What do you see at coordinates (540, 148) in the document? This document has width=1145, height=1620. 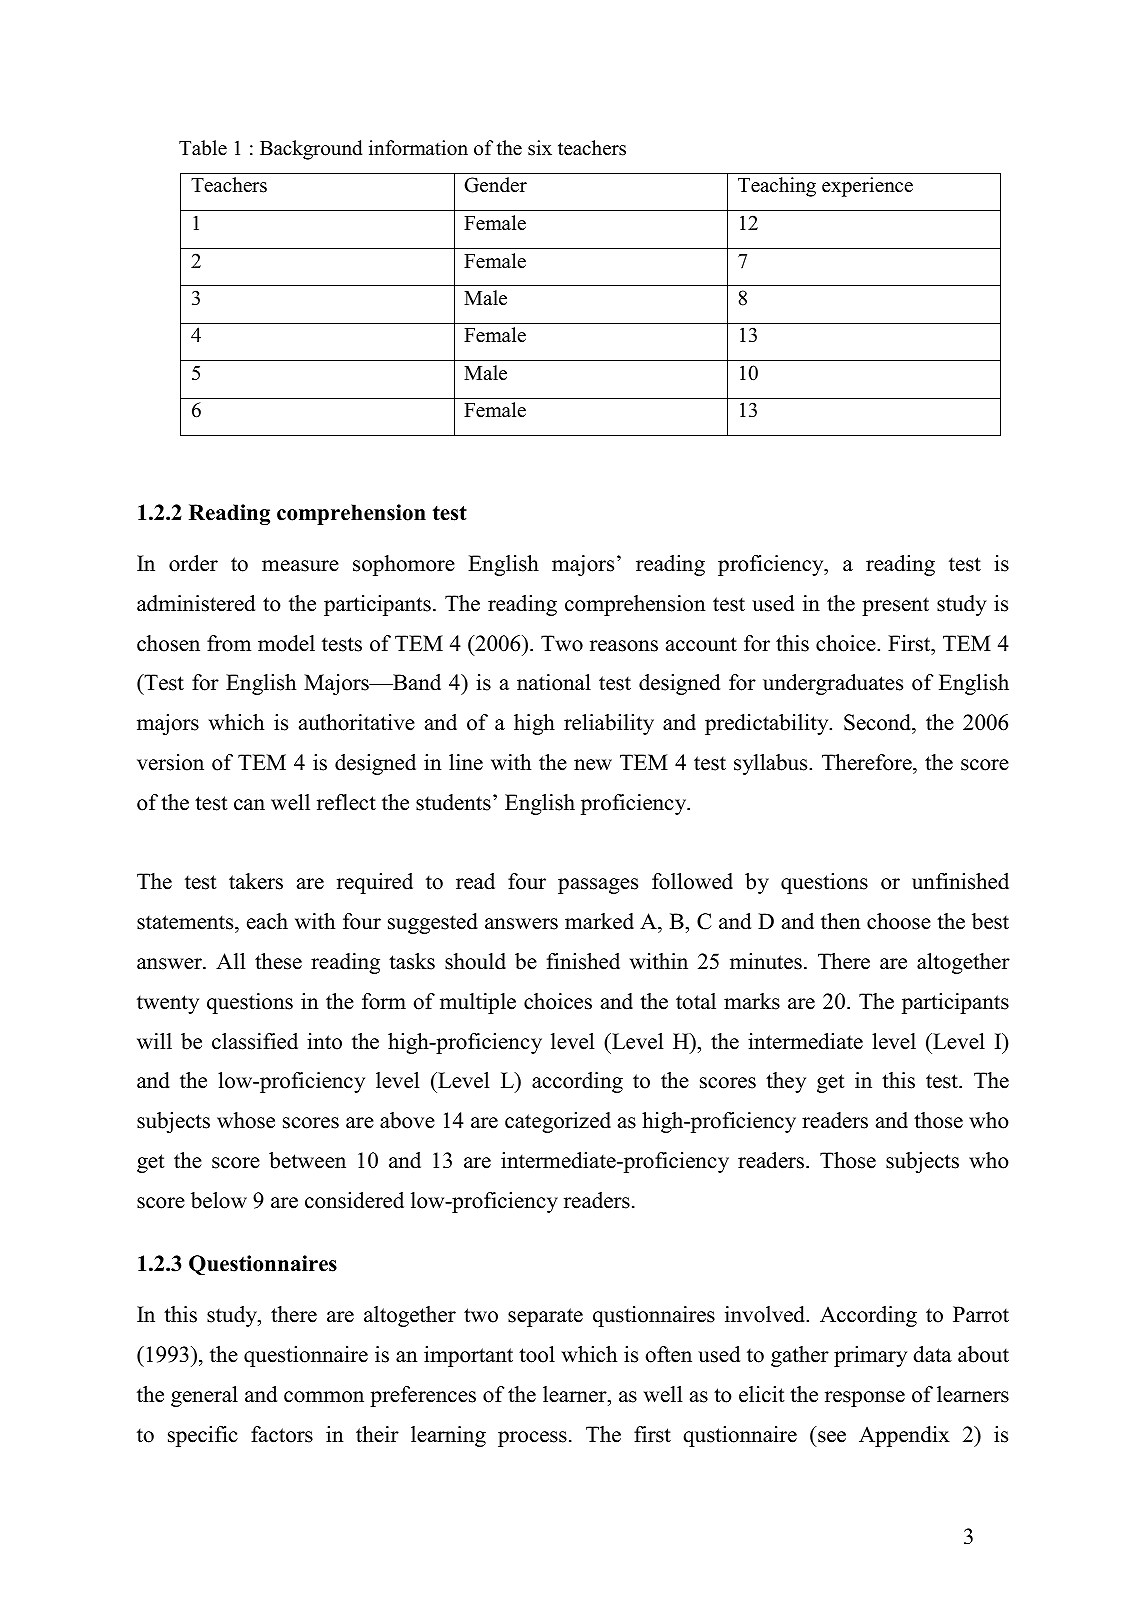 I see `six` at bounding box center [540, 148].
